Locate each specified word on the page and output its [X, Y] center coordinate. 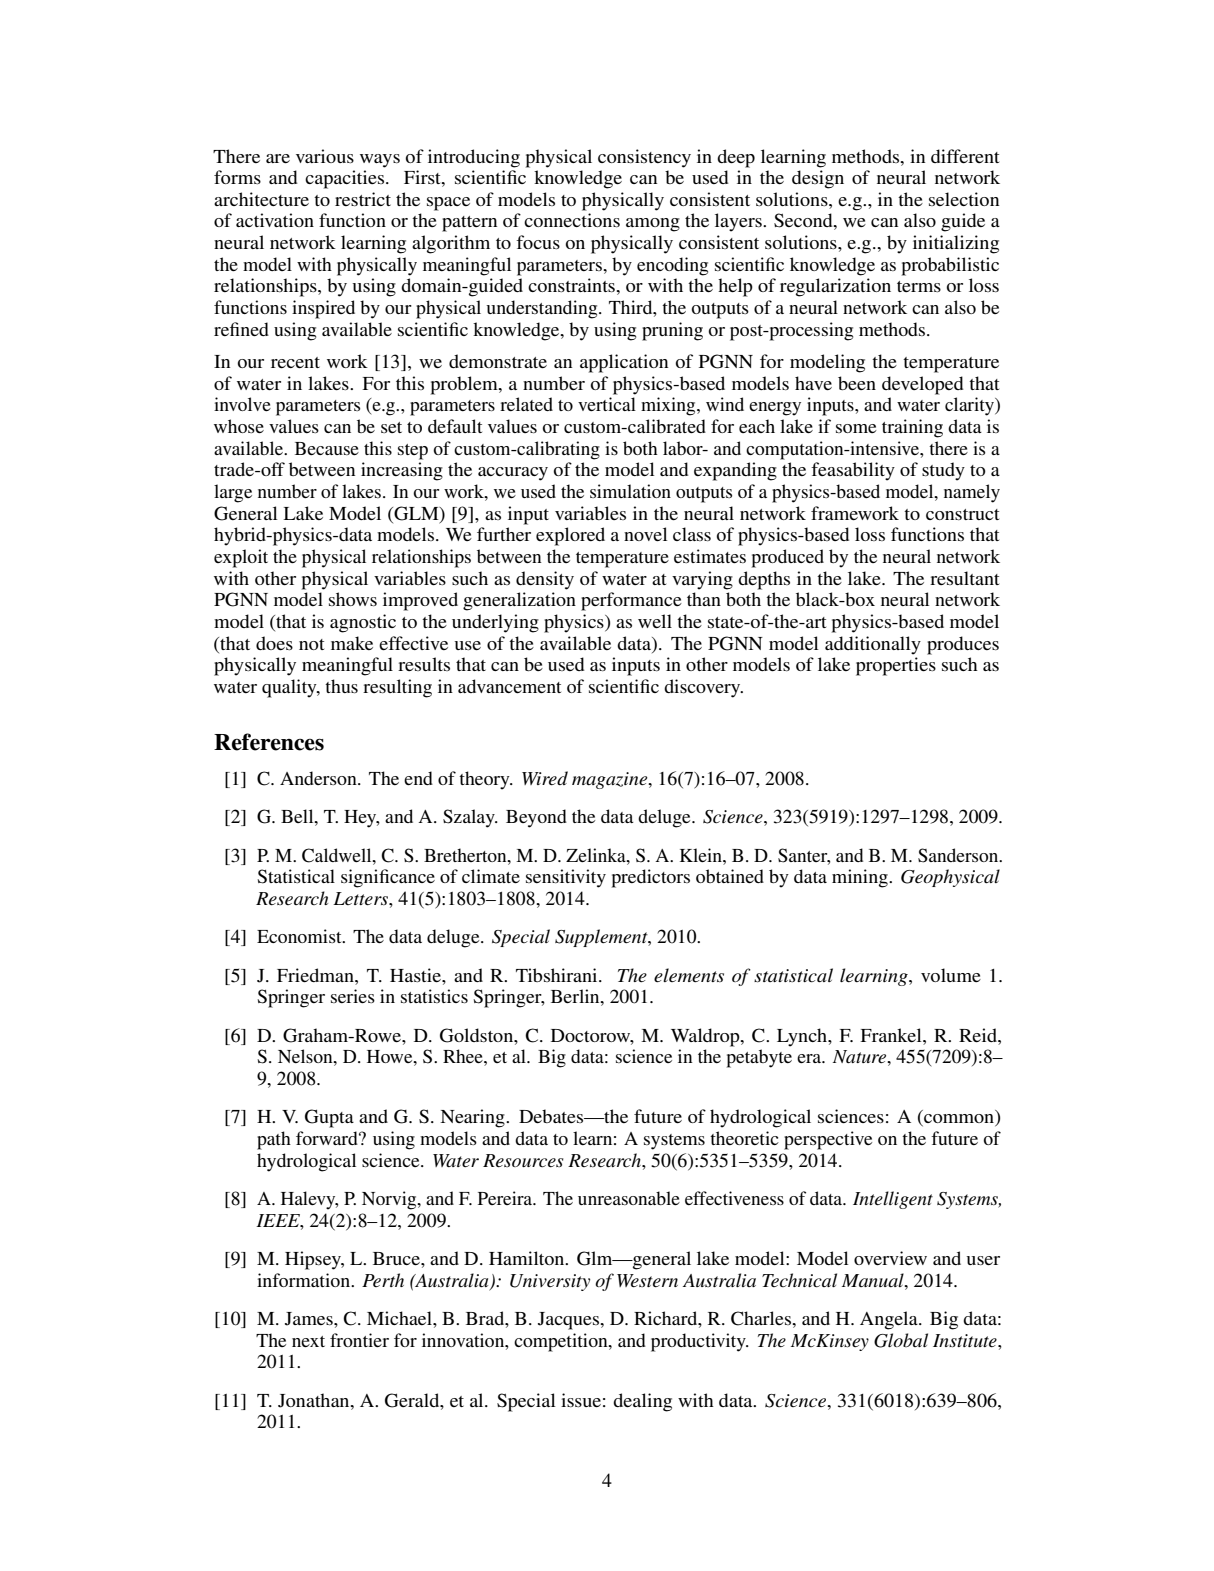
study [943, 471]
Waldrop [706, 1037]
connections [572, 220]
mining [861, 878]
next [308, 1341]
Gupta [329, 1118]
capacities [346, 179]
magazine [611, 780]
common [959, 1120]
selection [964, 199]
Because [327, 448]
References [269, 742]
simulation [630, 491]
